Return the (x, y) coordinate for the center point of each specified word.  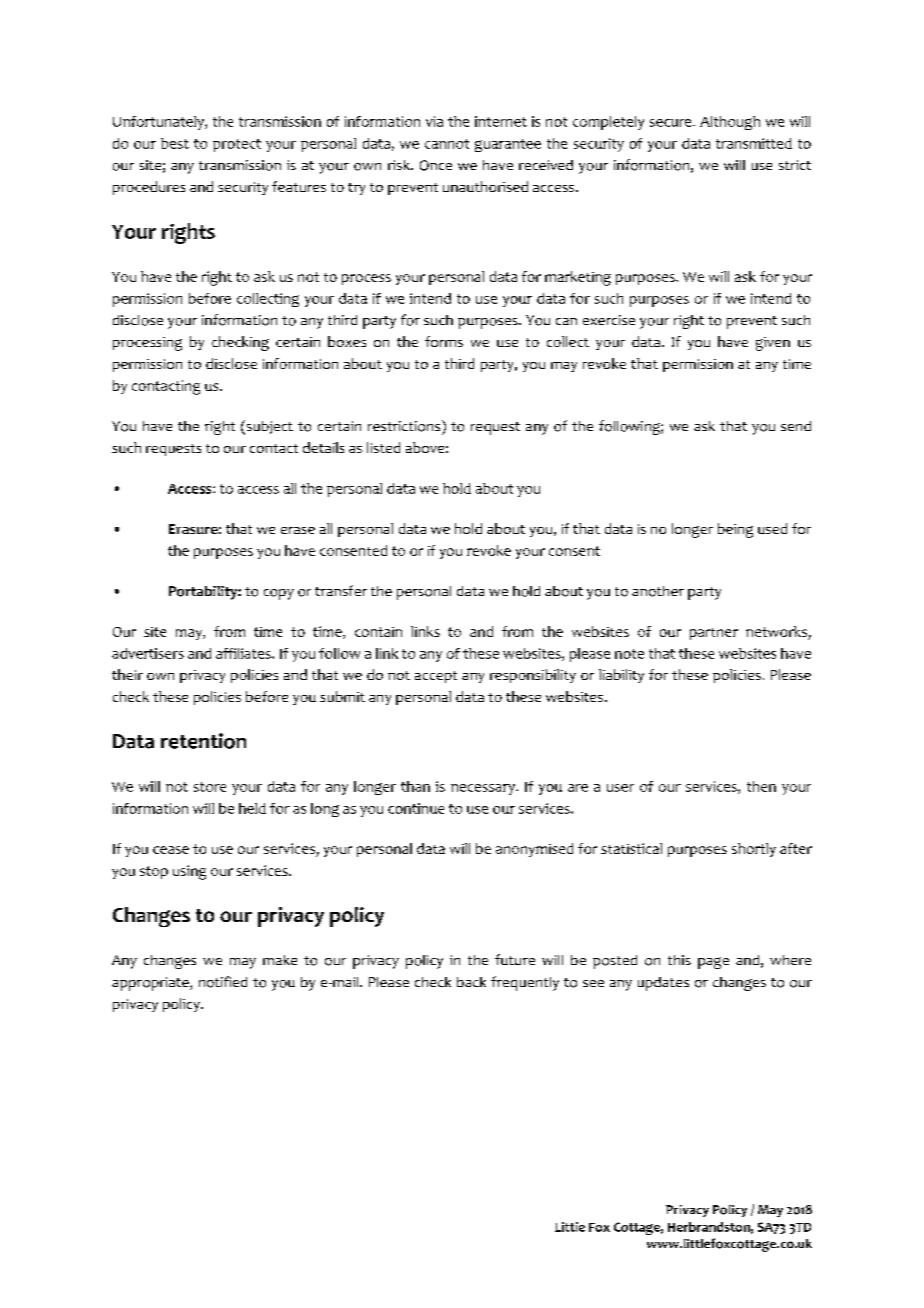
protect (237, 145)
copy (279, 594)
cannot (447, 144)
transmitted (754, 143)
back (471, 982)
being (735, 530)
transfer (341, 590)
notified (223, 982)
